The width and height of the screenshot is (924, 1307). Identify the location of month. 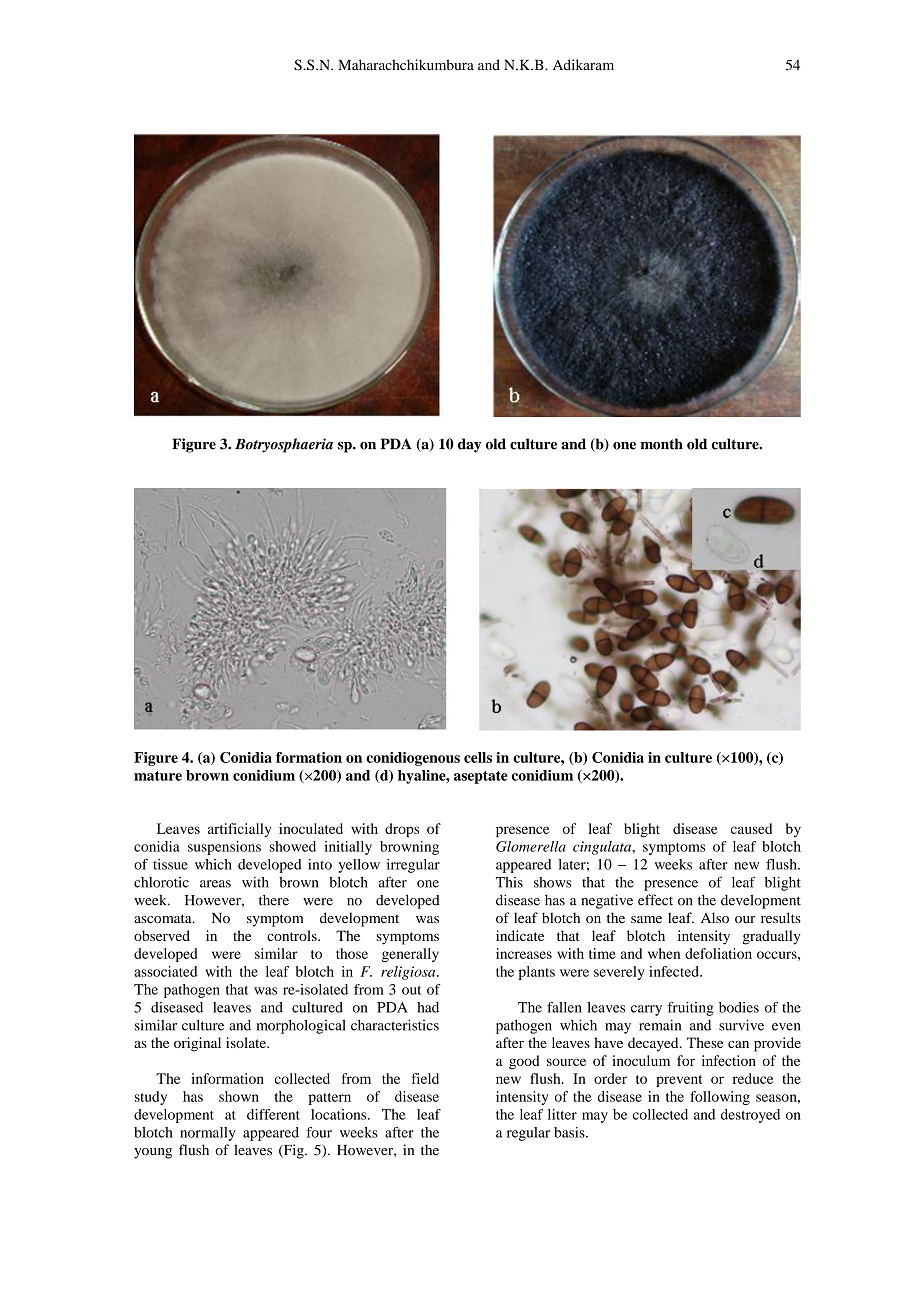
(661, 444).
